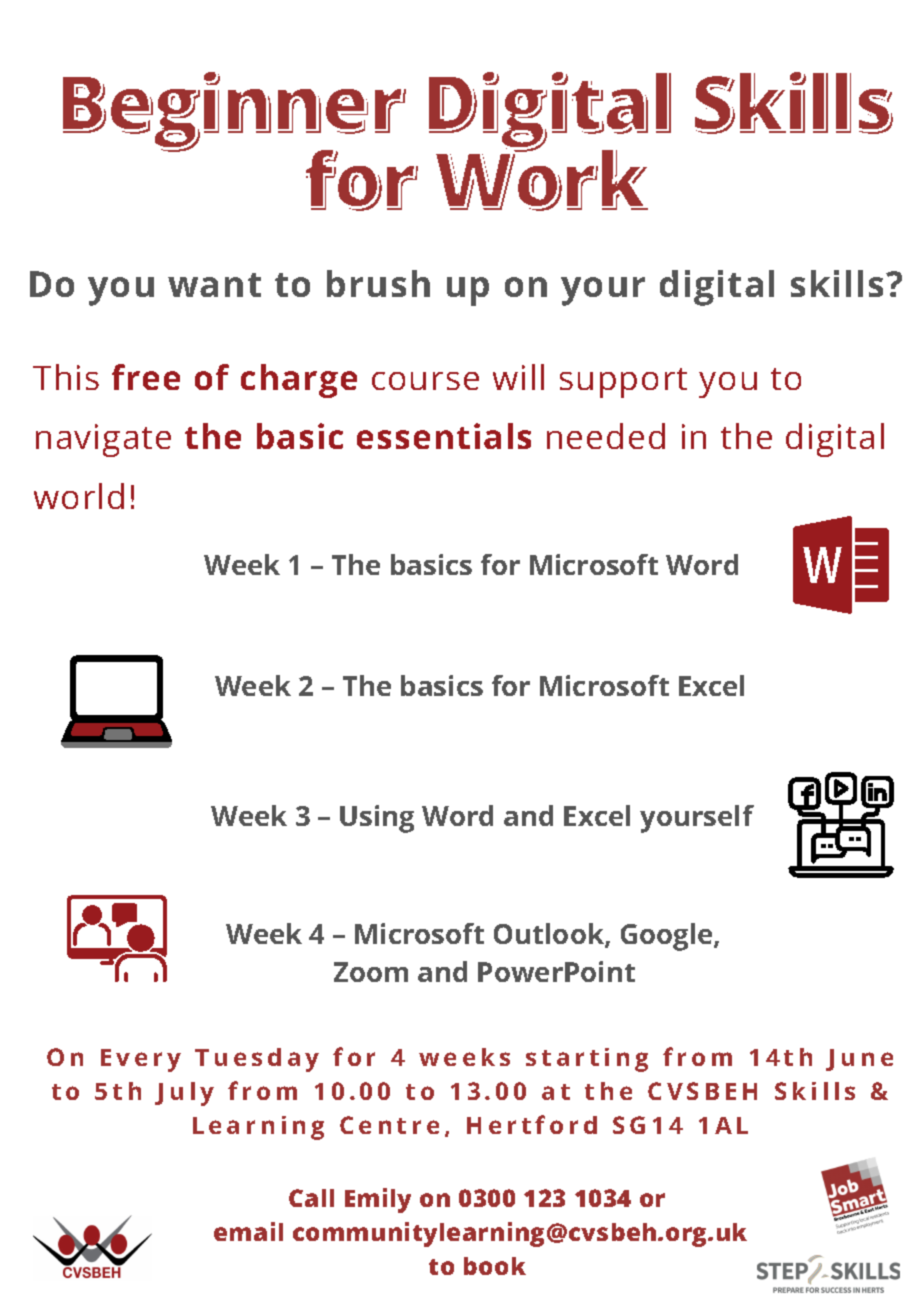  What do you see at coordinates (623, 383) in the page?
I see `support` at bounding box center [623, 383].
